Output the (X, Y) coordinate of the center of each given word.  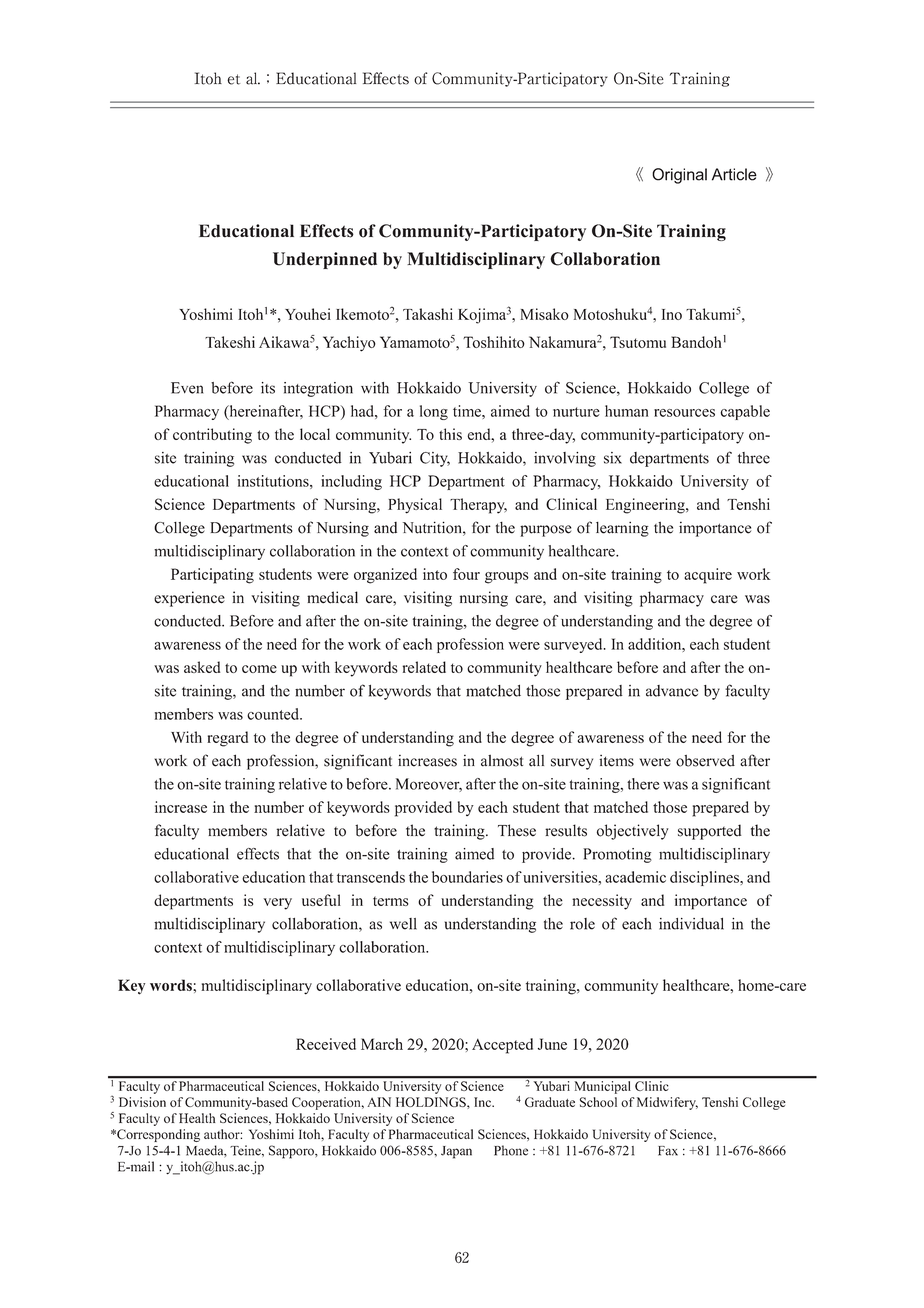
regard (227, 739)
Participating (212, 576)
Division (142, 1102)
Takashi (428, 314)
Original (679, 176)
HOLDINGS (432, 1102)
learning (622, 529)
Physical (415, 506)
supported (710, 832)
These (517, 830)
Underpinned (325, 260)
